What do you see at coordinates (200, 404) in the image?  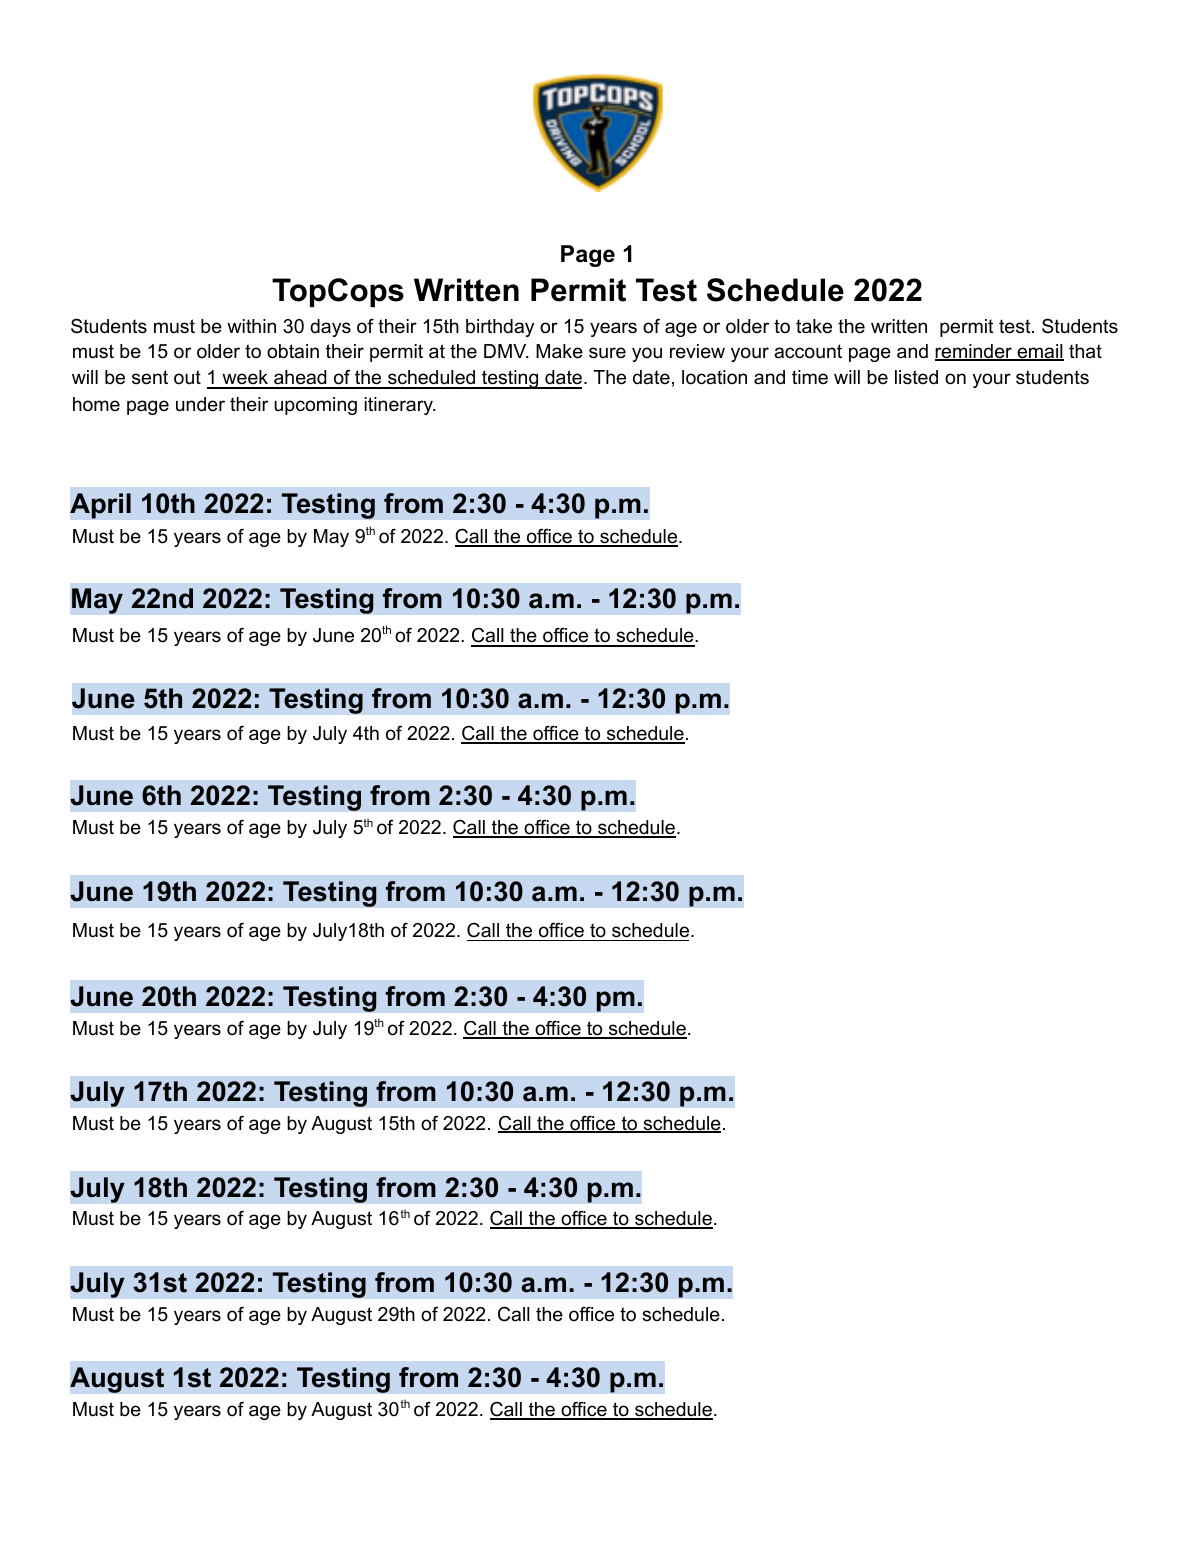 I see `under` at bounding box center [200, 404].
